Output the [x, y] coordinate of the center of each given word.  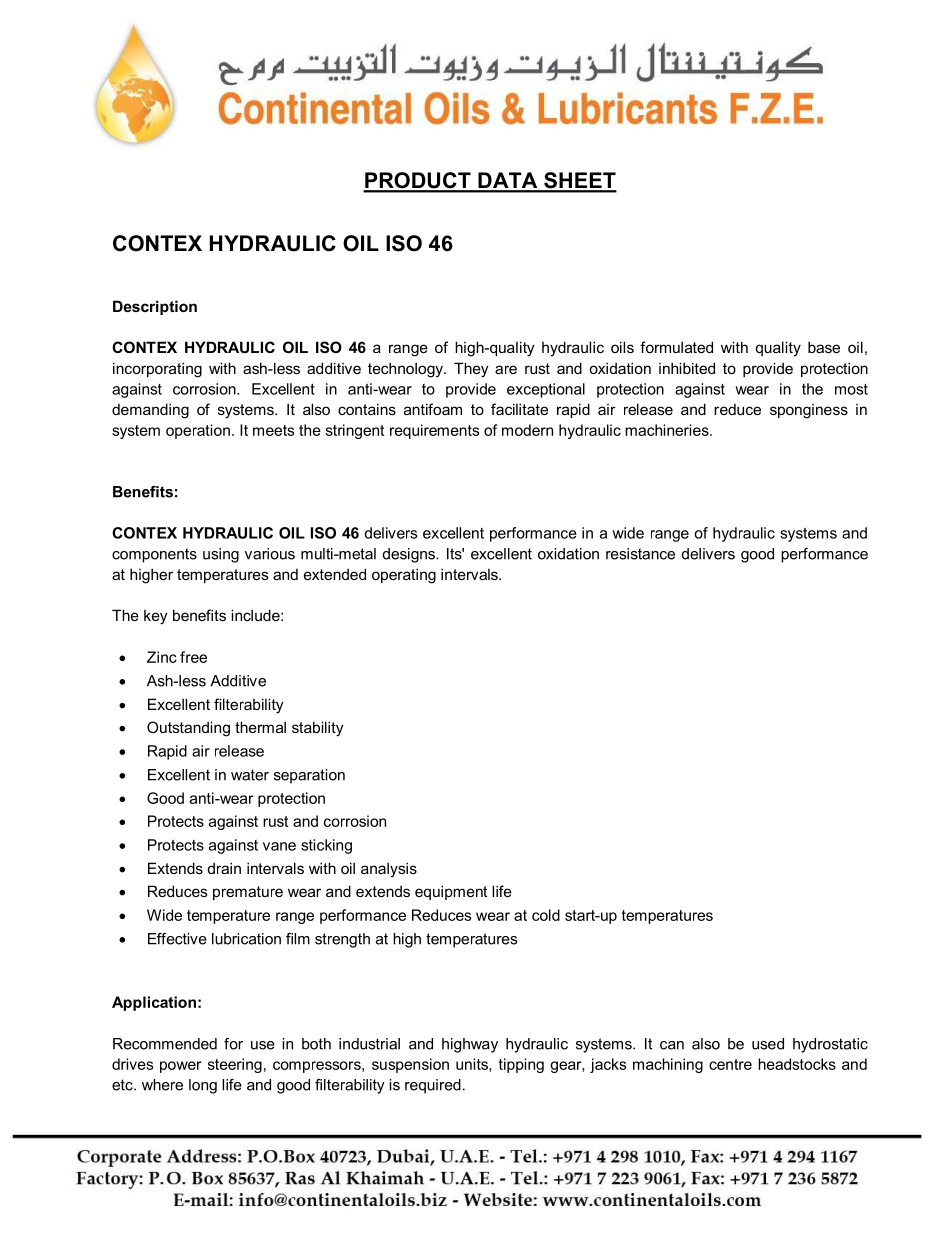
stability [318, 729]
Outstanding [188, 729]
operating [404, 576]
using [221, 555]
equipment [451, 892]
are [506, 369]
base [824, 347]
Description [155, 307]
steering [235, 1065]
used [768, 1044]
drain [224, 868]
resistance [640, 554]
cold [546, 915]
